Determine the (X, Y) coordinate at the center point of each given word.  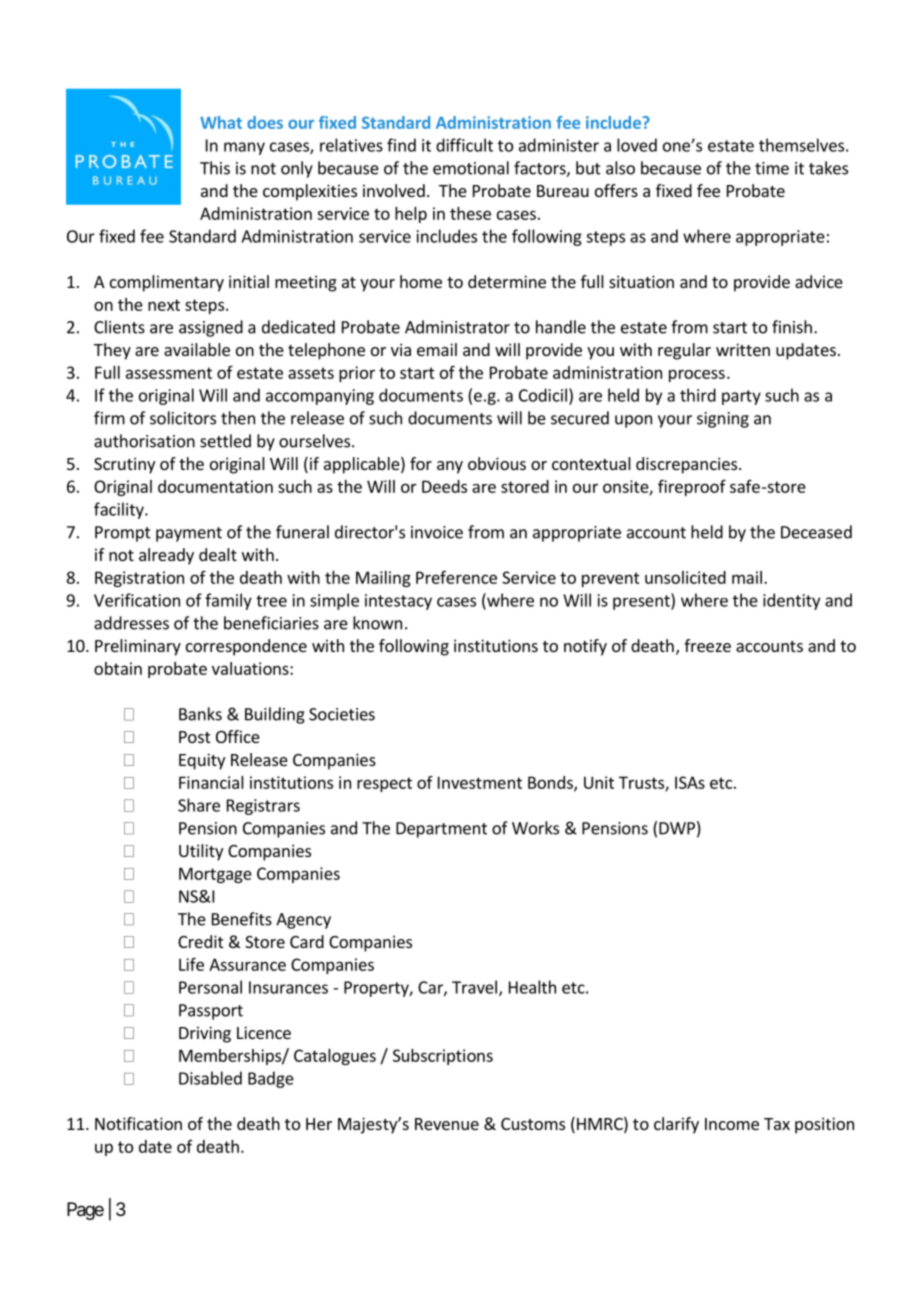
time (772, 168)
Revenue (447, 1124)
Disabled (210, 1078)
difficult (464, 145)
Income (732, 1124)
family (228, 601)
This (215, 168)
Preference (456, 577)
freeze (707, 645)
